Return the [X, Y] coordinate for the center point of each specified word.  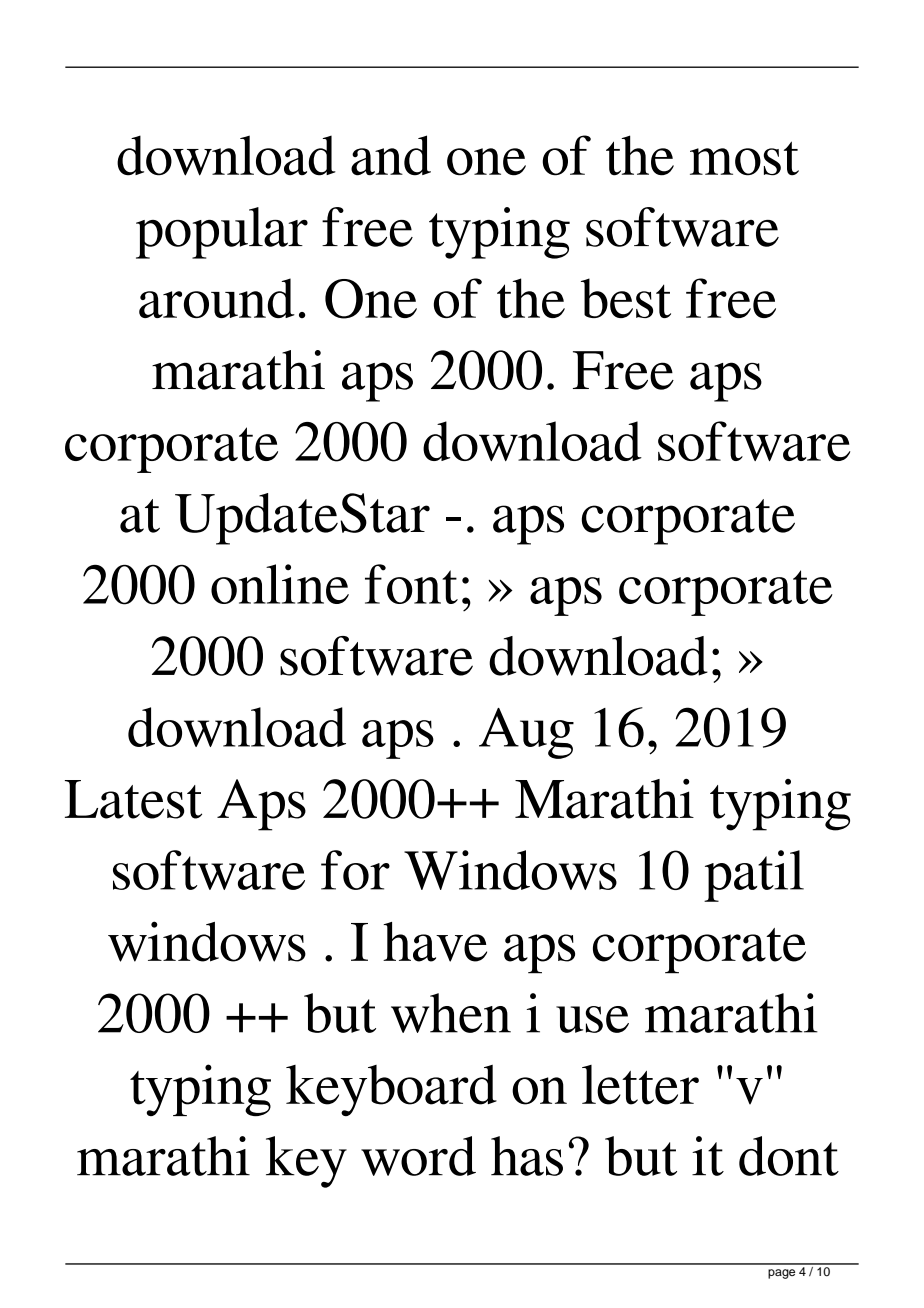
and [391, 155]
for [355, 870]
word [418, 1156]
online [280, 584]
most [744, 158]
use [592, 1019]
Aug [526, 733]
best [626, 298]
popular [222, 233]
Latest [133, 799]
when [451, 1013]
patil [754, 876]
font [411, 584]
